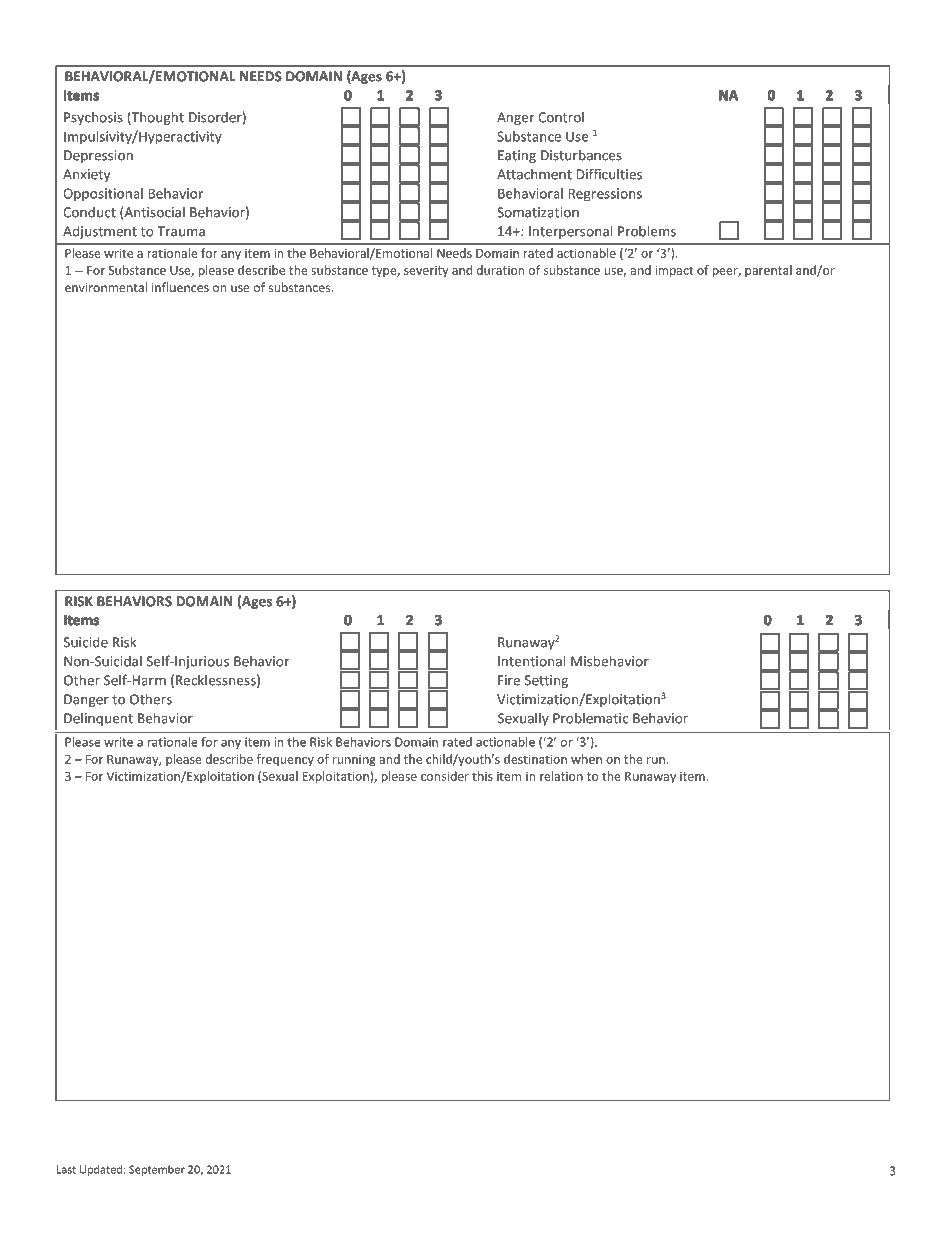  Describe the element at coordinates (98, 156) in the document. I see `Depression` at that location.
